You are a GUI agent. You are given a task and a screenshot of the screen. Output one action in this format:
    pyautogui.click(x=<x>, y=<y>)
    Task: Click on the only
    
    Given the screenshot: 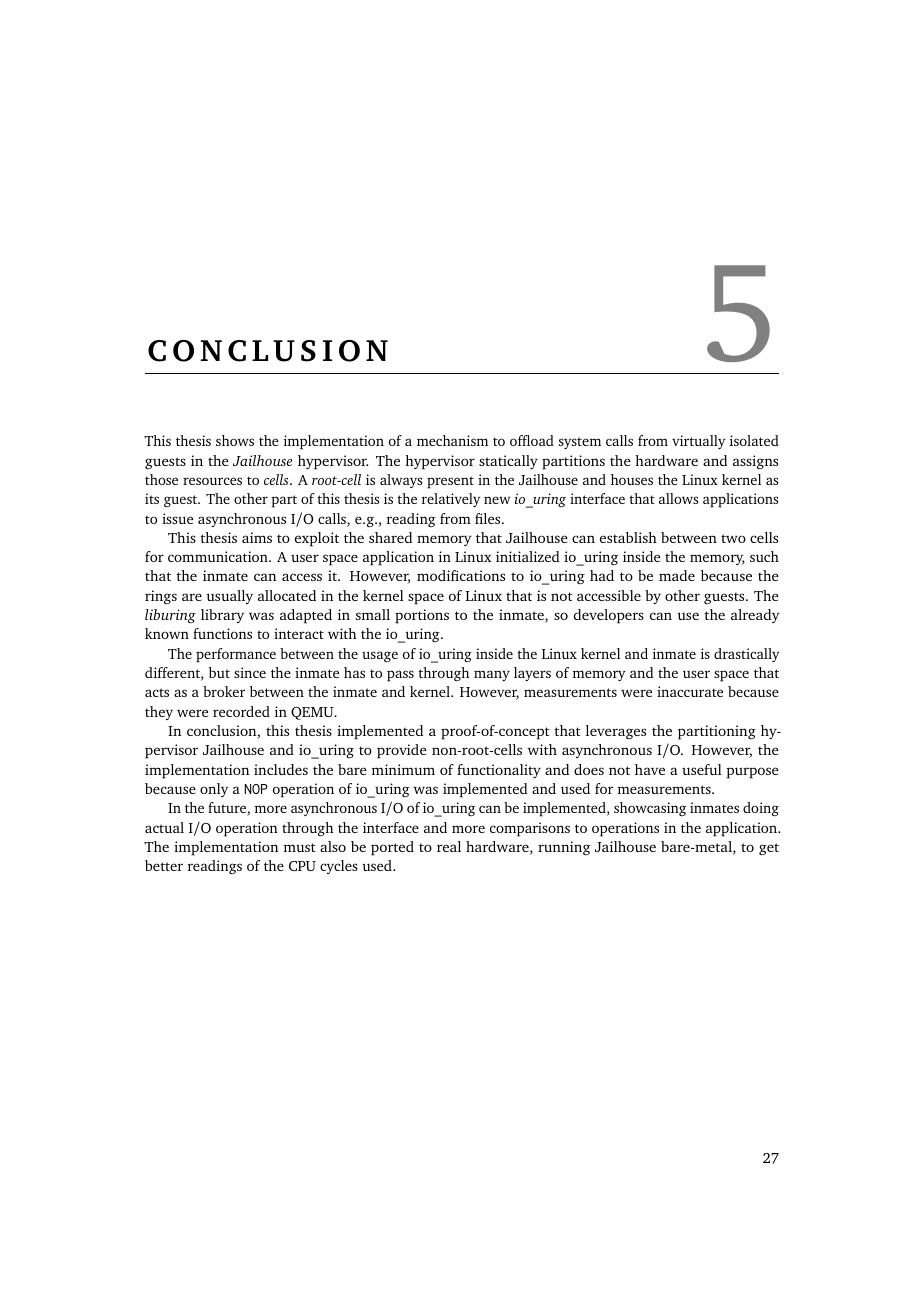 What is the action you would take?
    pyautogui.click(x=214, y=790)
